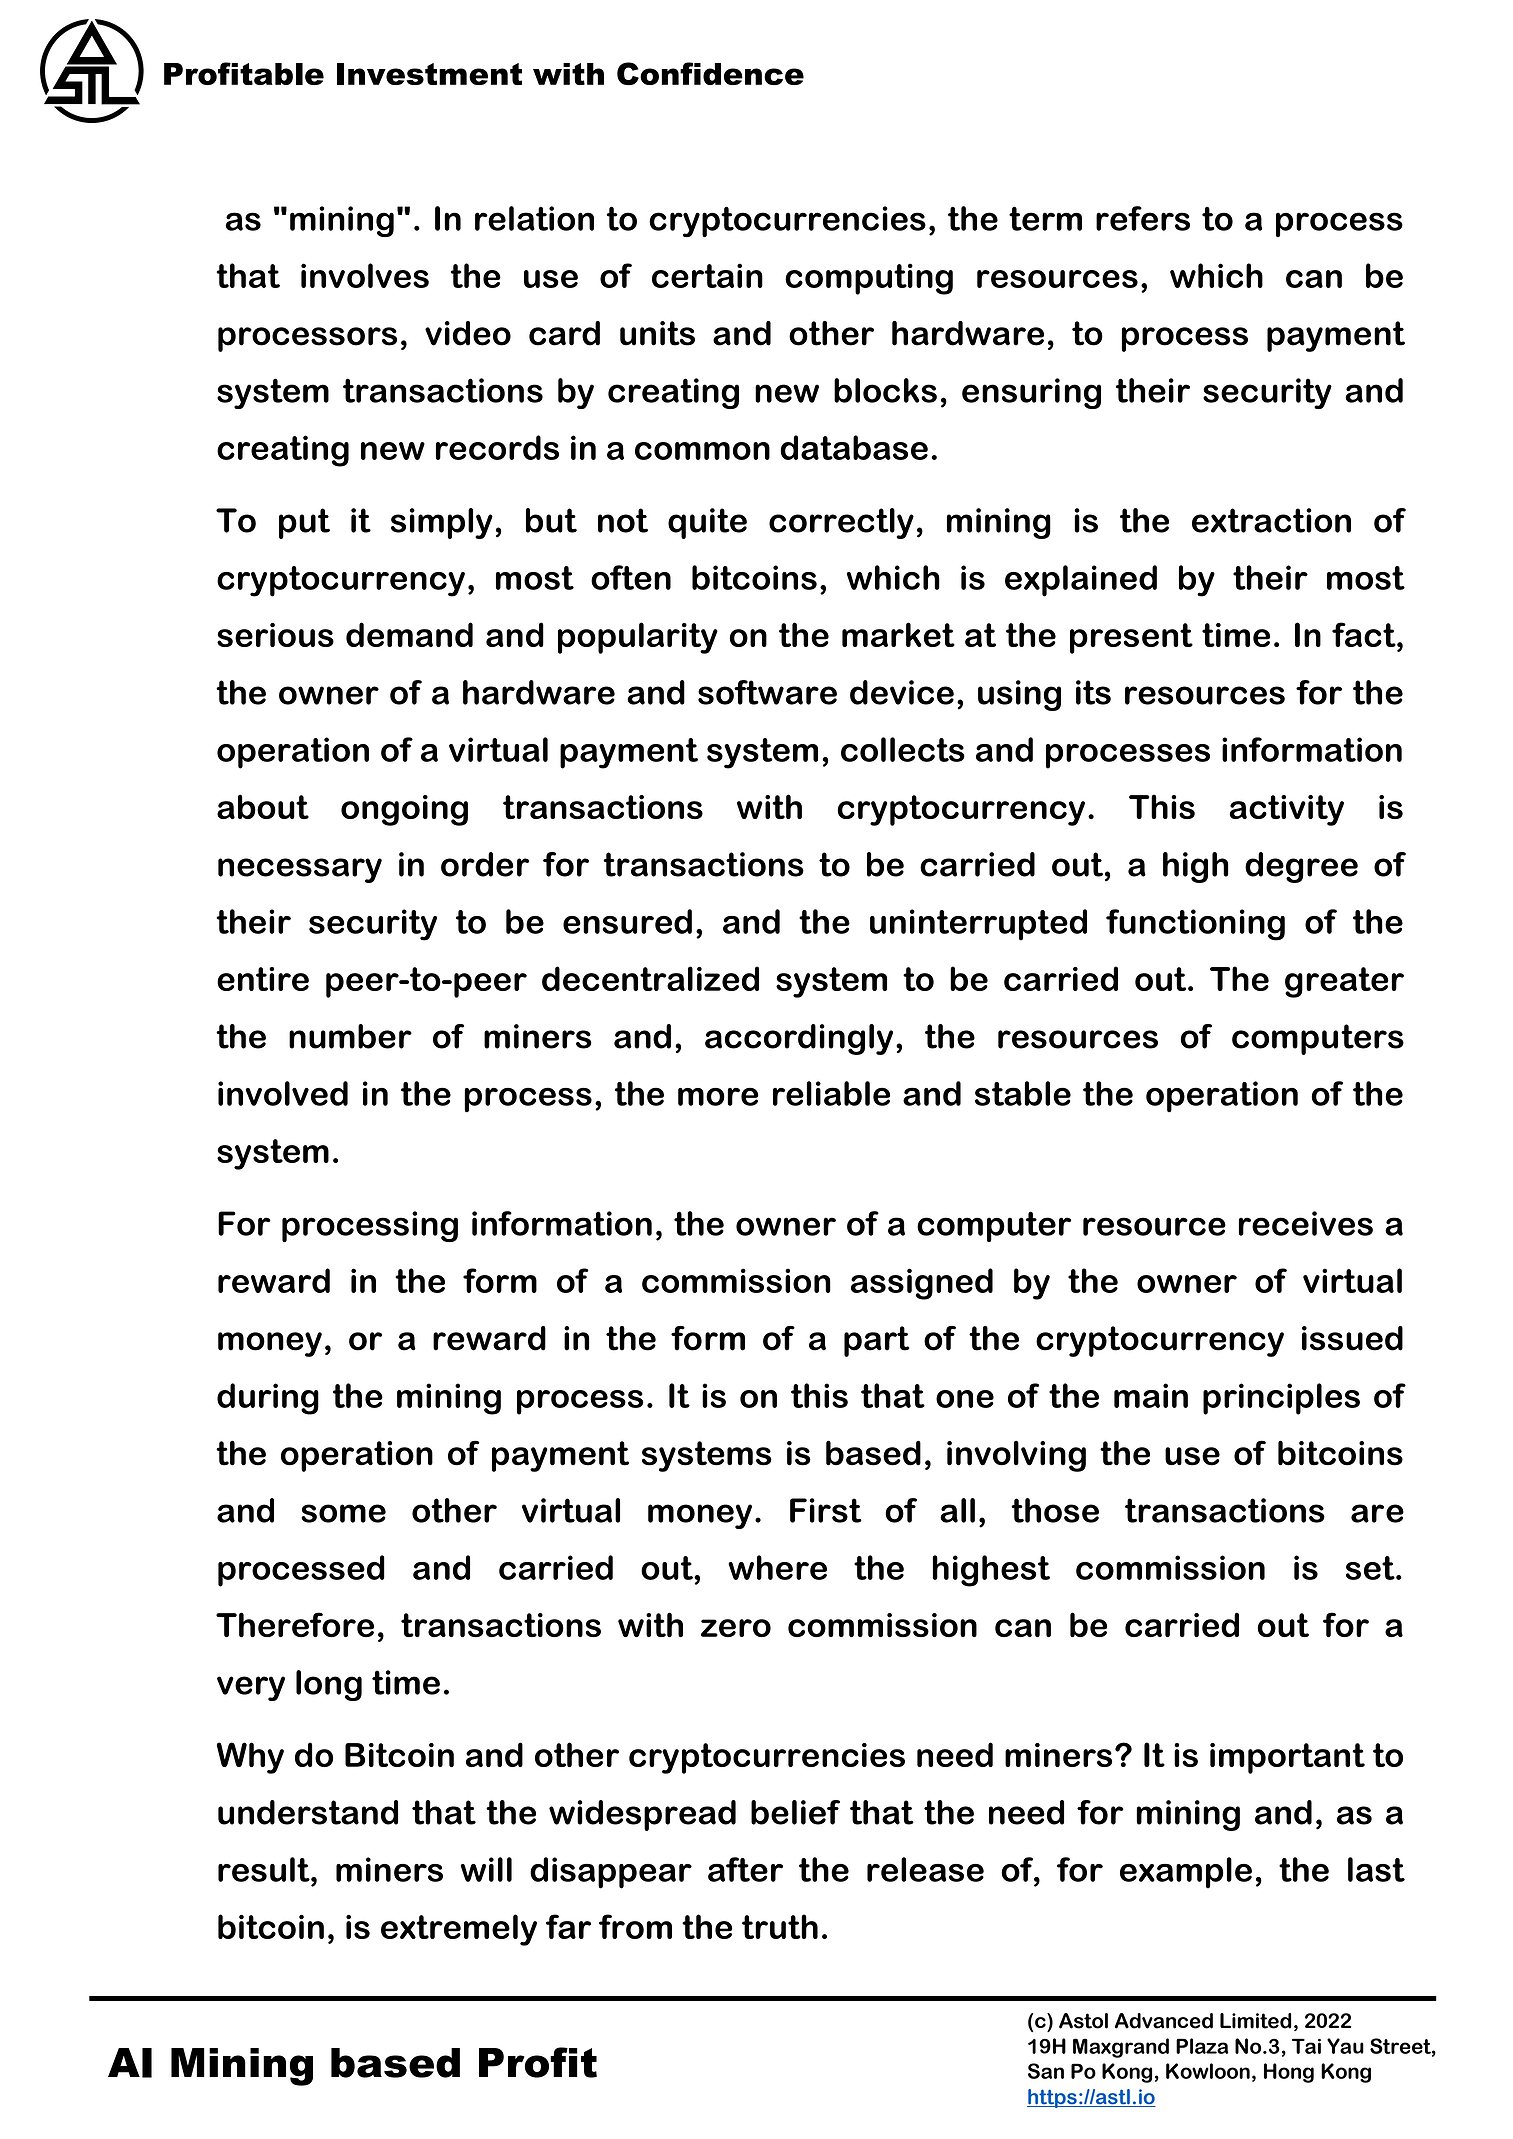 The width and height of the page is (1513, 2139). I want to click on number, so click(350, 1036).
